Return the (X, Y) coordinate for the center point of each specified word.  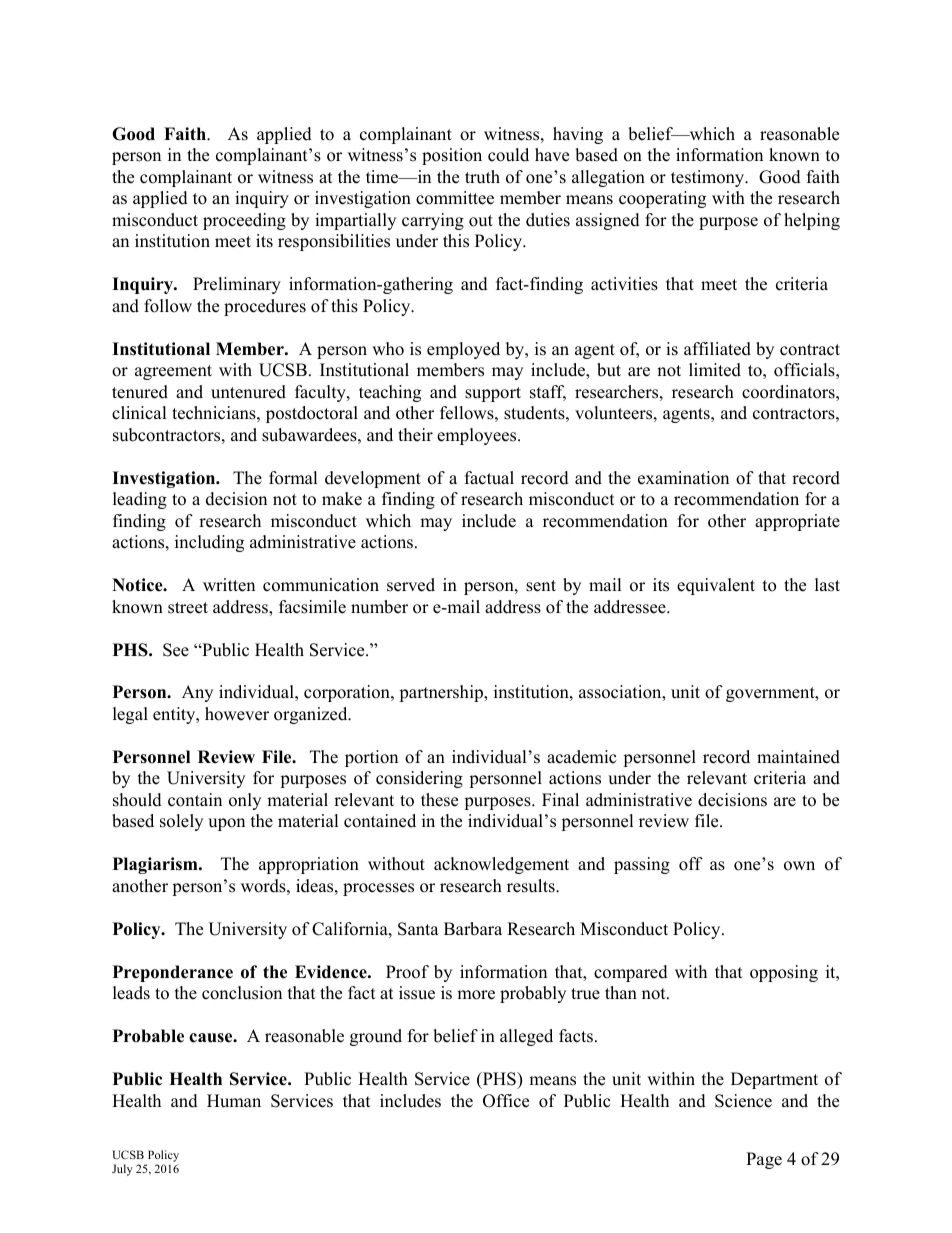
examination (683, 478)
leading (140, 500)
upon (226, 824)
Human (234, 1101)
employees (478, 436)
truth (482, 177)
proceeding (244, 221)
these (439, 800)
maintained (798, 757)
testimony (709, 178)
